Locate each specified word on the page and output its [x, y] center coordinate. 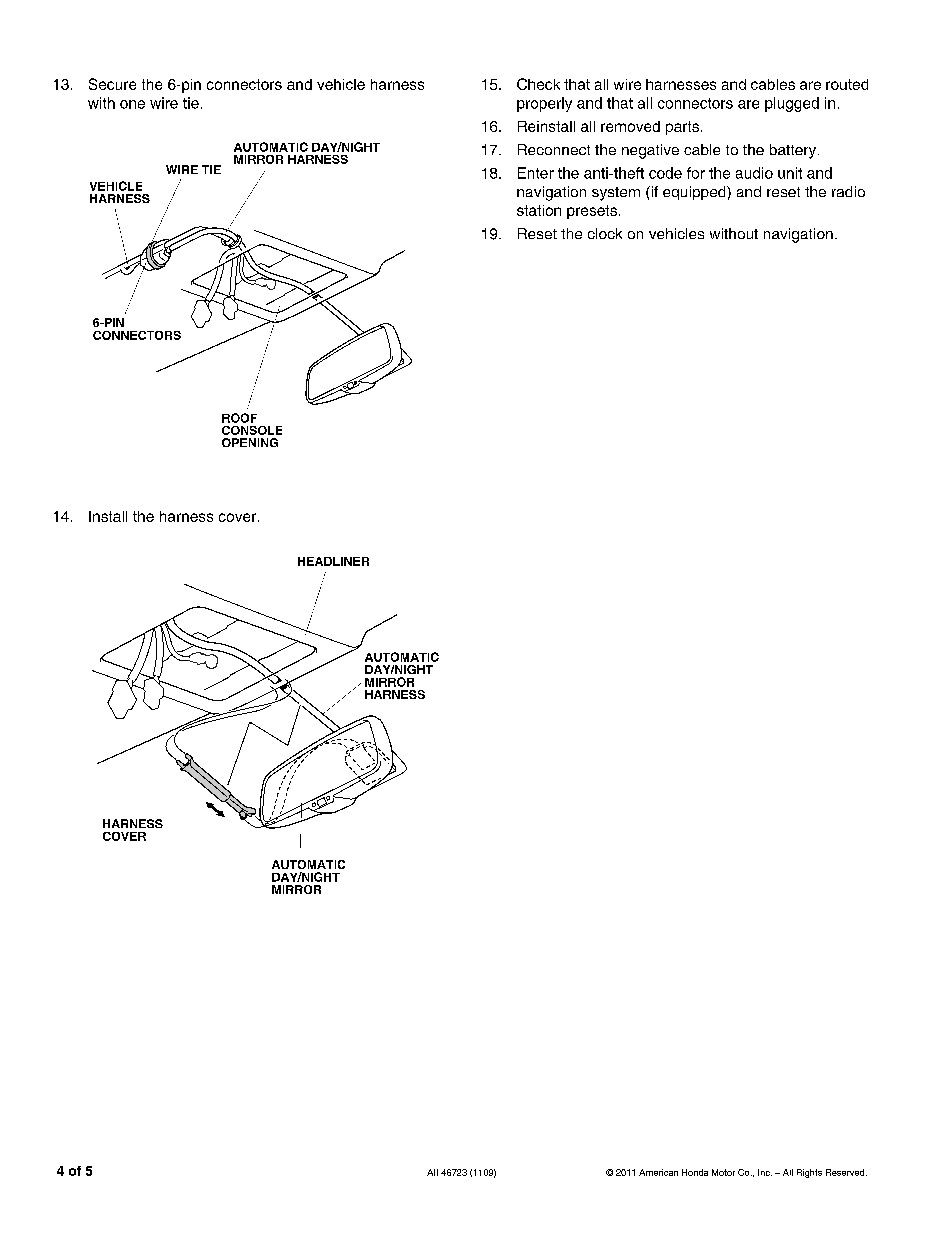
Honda [695, 1172]
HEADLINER [333, 561]
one [132, 104]
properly [544, 104]
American [658, 1172]
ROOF [239, 418]
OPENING [250, 442]
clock [605, 233]
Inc [765, 1172]
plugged [792, 104]
